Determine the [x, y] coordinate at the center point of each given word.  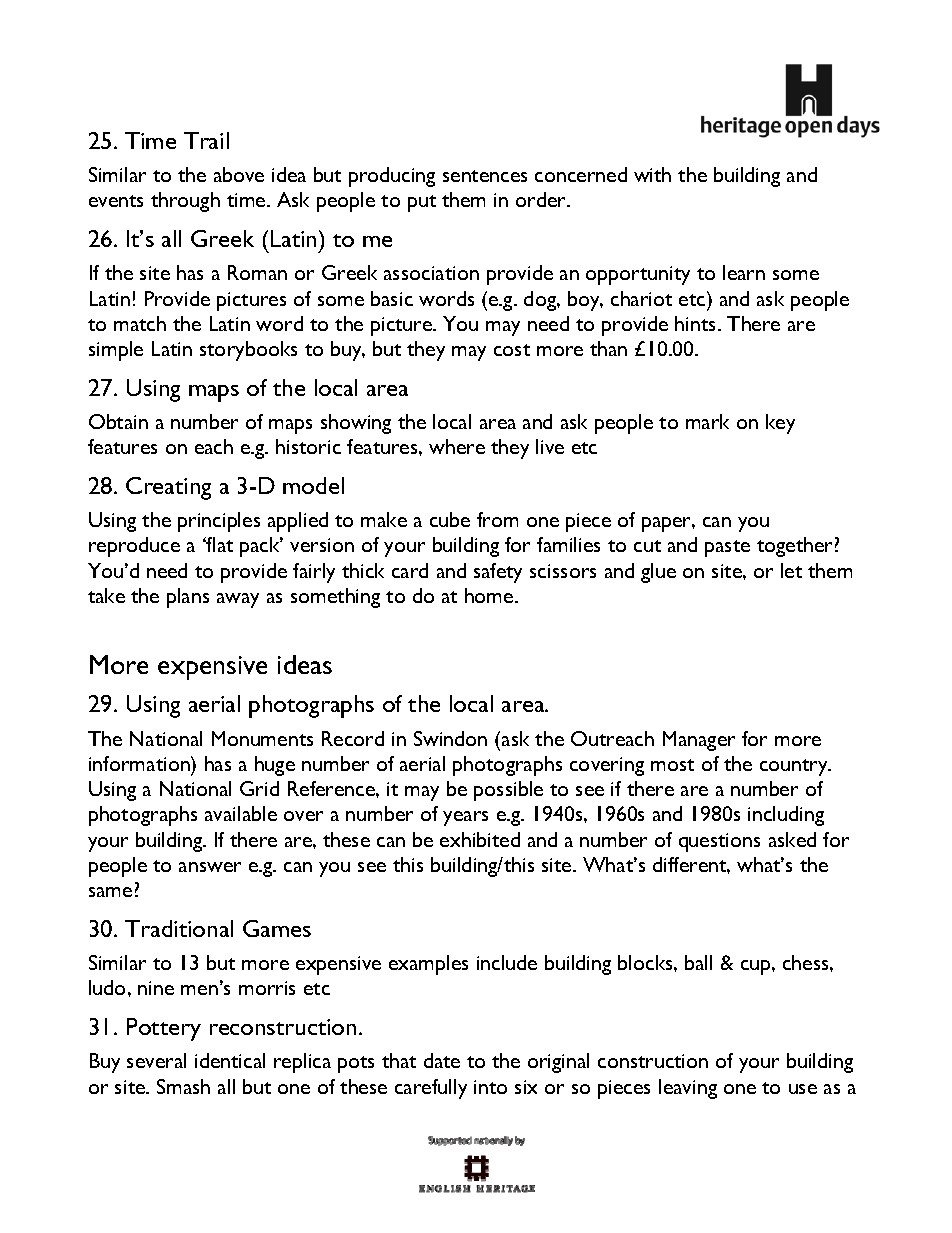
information [140, 763]
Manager [699, 741]
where [457, 446]
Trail [206, 140]
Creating [168, 488]
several [156, 1060]
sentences [485, 176]
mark [707, 421]
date [442, 1060]
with [652, 174]
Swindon [450, 738]
